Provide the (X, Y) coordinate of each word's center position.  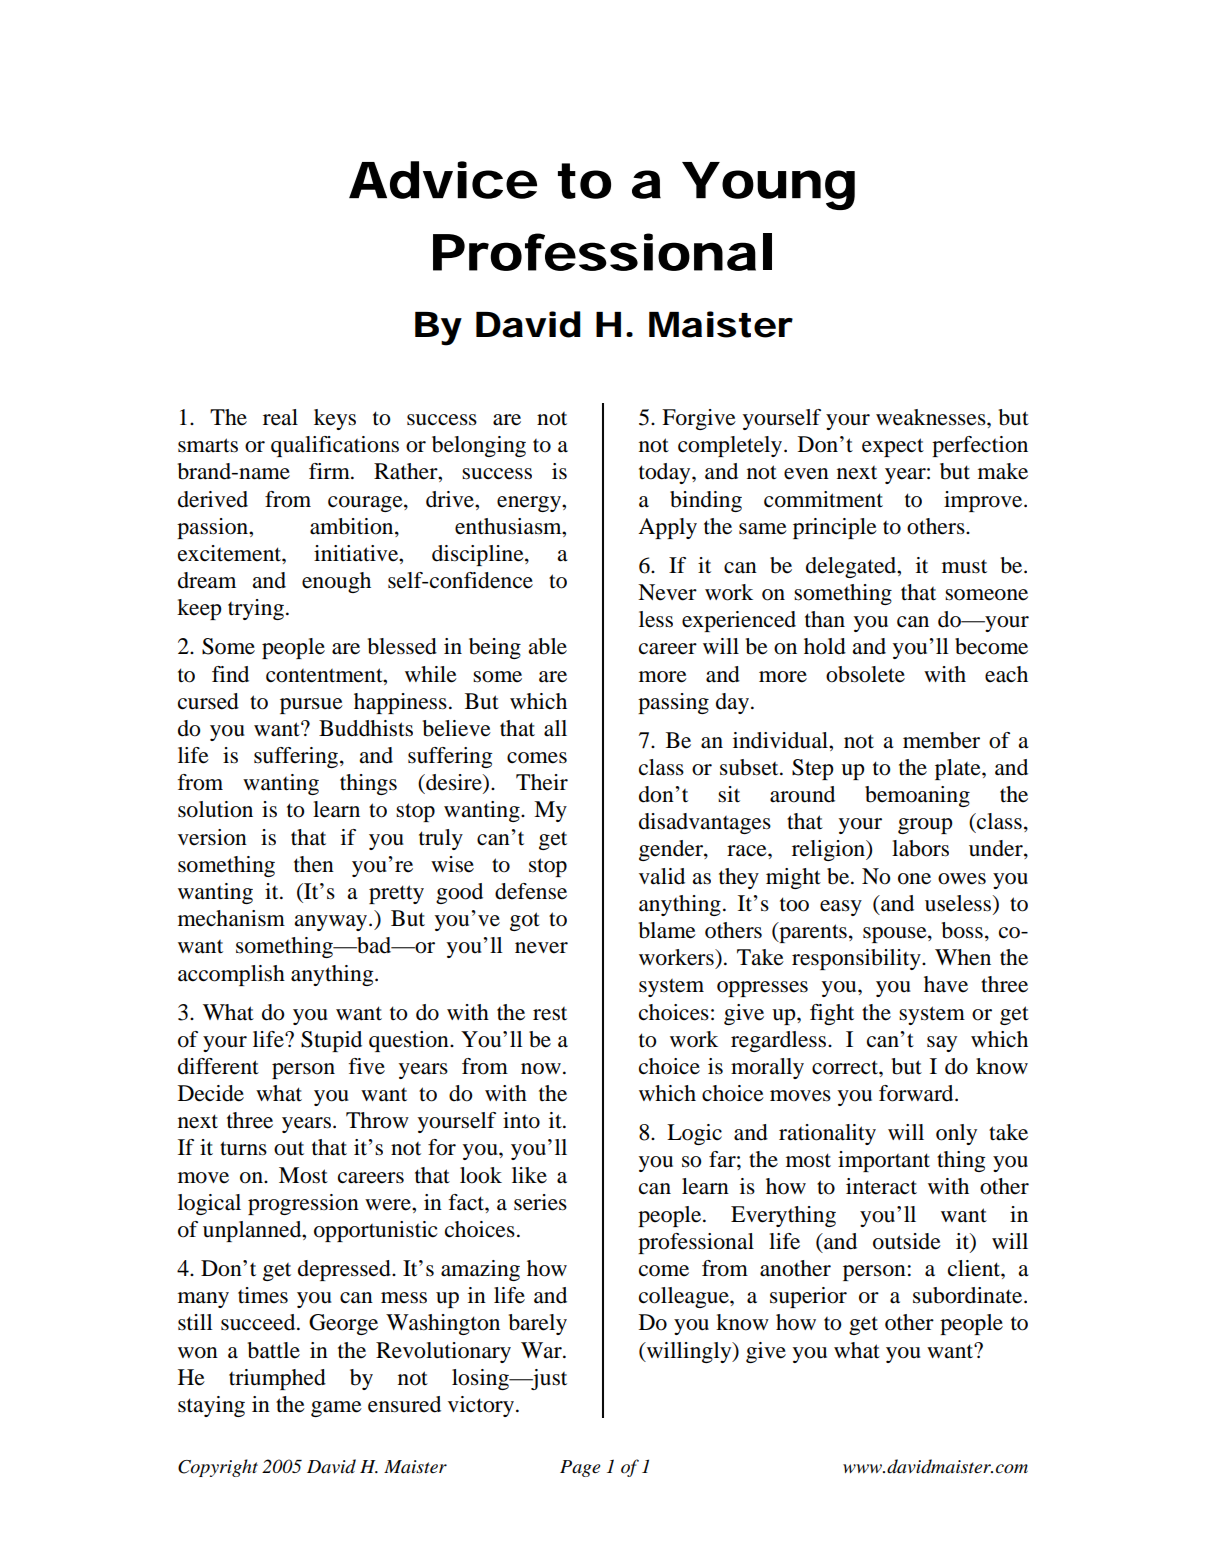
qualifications (335, 446)
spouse (896, 935)
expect (893, 447)
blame (667, 930)
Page (580, 1468)
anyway (332, 923)
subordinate (969, 1295)
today (666, 473)
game (336, 1409)
